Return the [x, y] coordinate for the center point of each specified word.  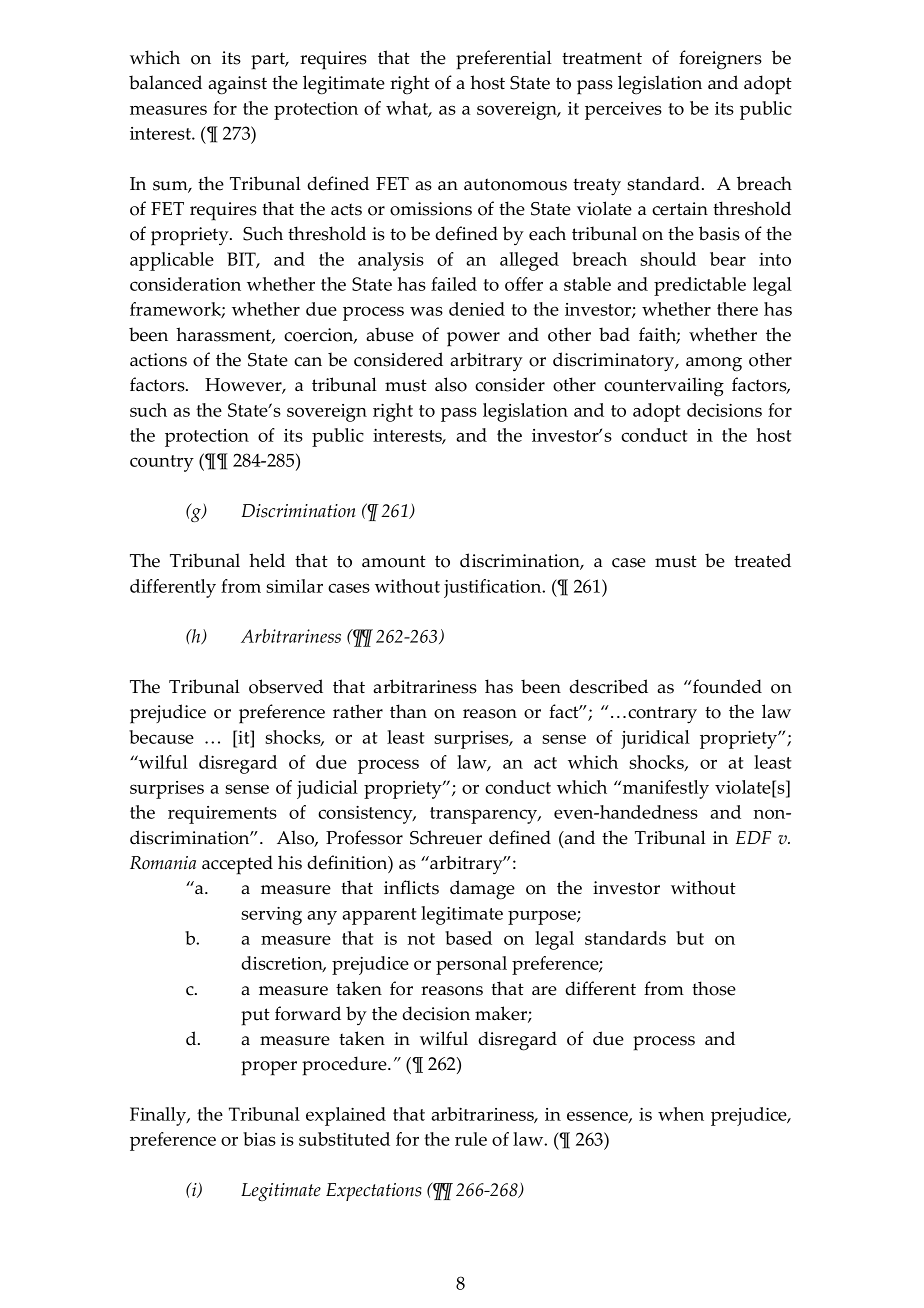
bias [259, 1139]
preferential [504, 60]
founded [726, 686]
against [237, 85]
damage [482, 890]
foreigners [720, 60]
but [690, 938]
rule [471, 1139]
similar [294, 586]
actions [158, 360]
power [473, 339]
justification [494, 588]
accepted [237, 865]
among [714, 364]
